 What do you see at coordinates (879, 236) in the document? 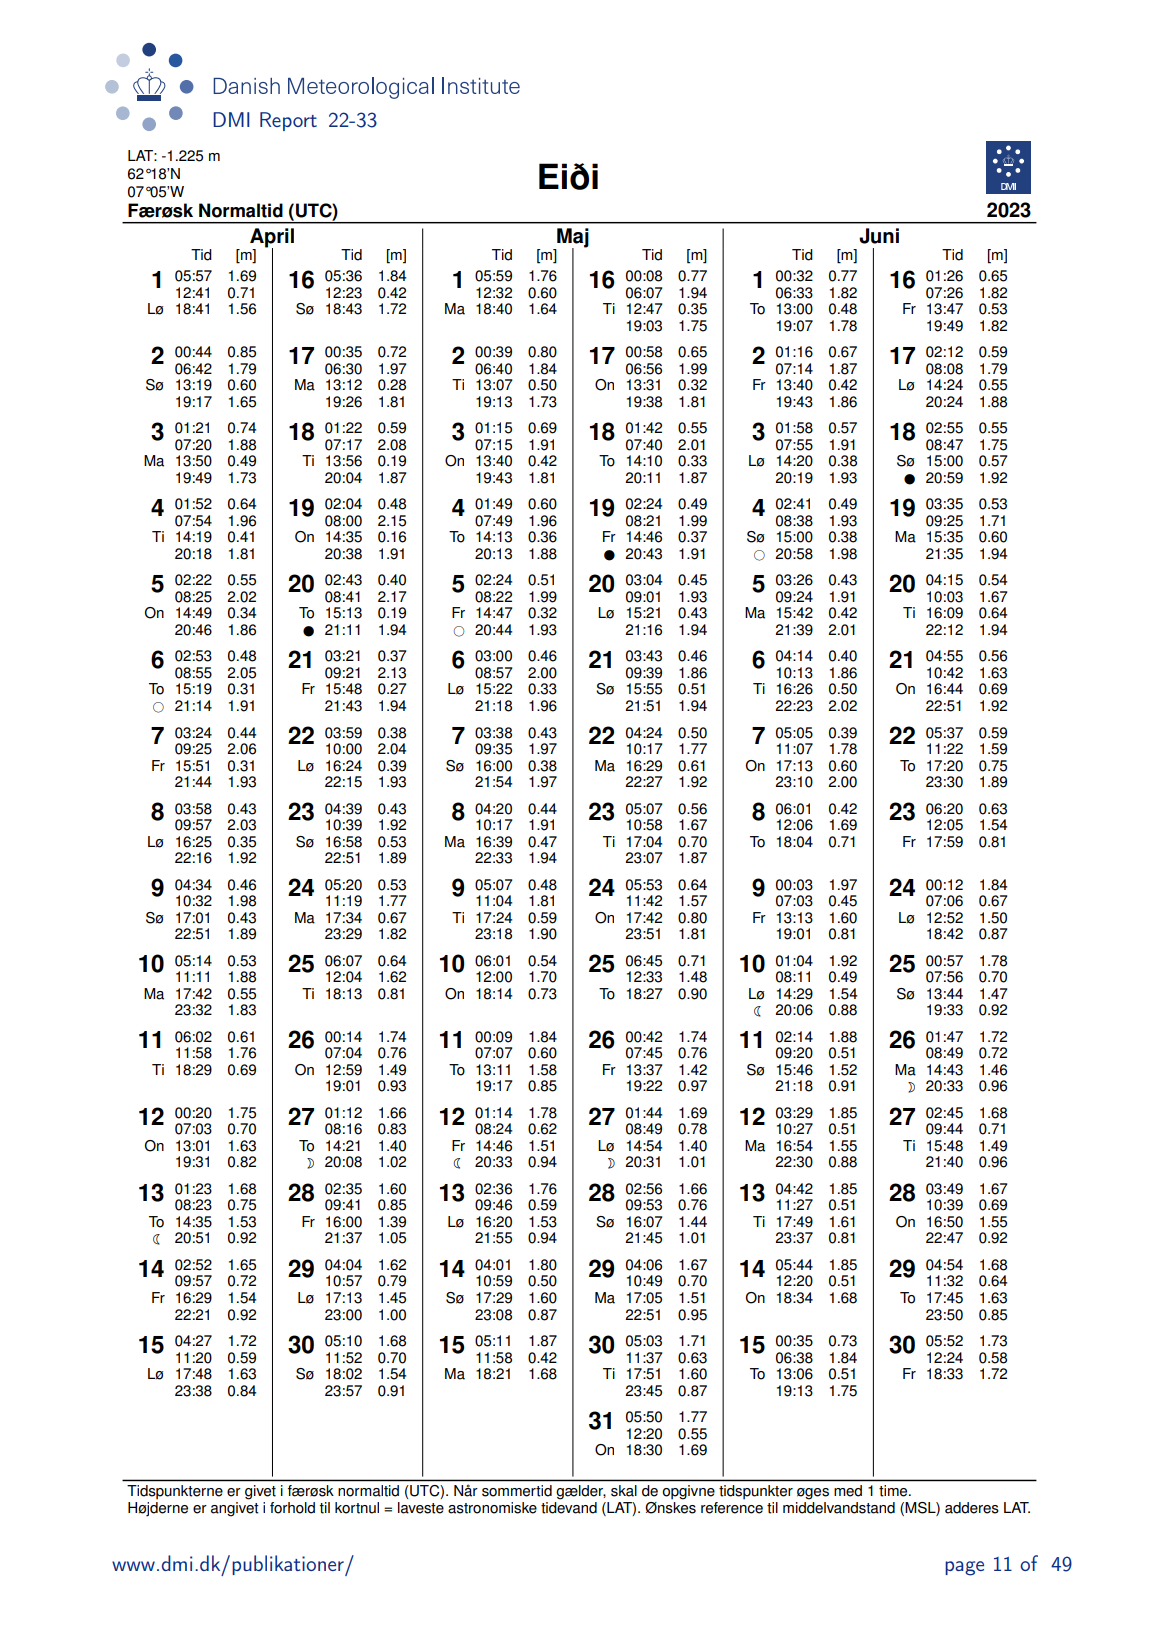
I see `Juni` at bounding box center [879, 236].
